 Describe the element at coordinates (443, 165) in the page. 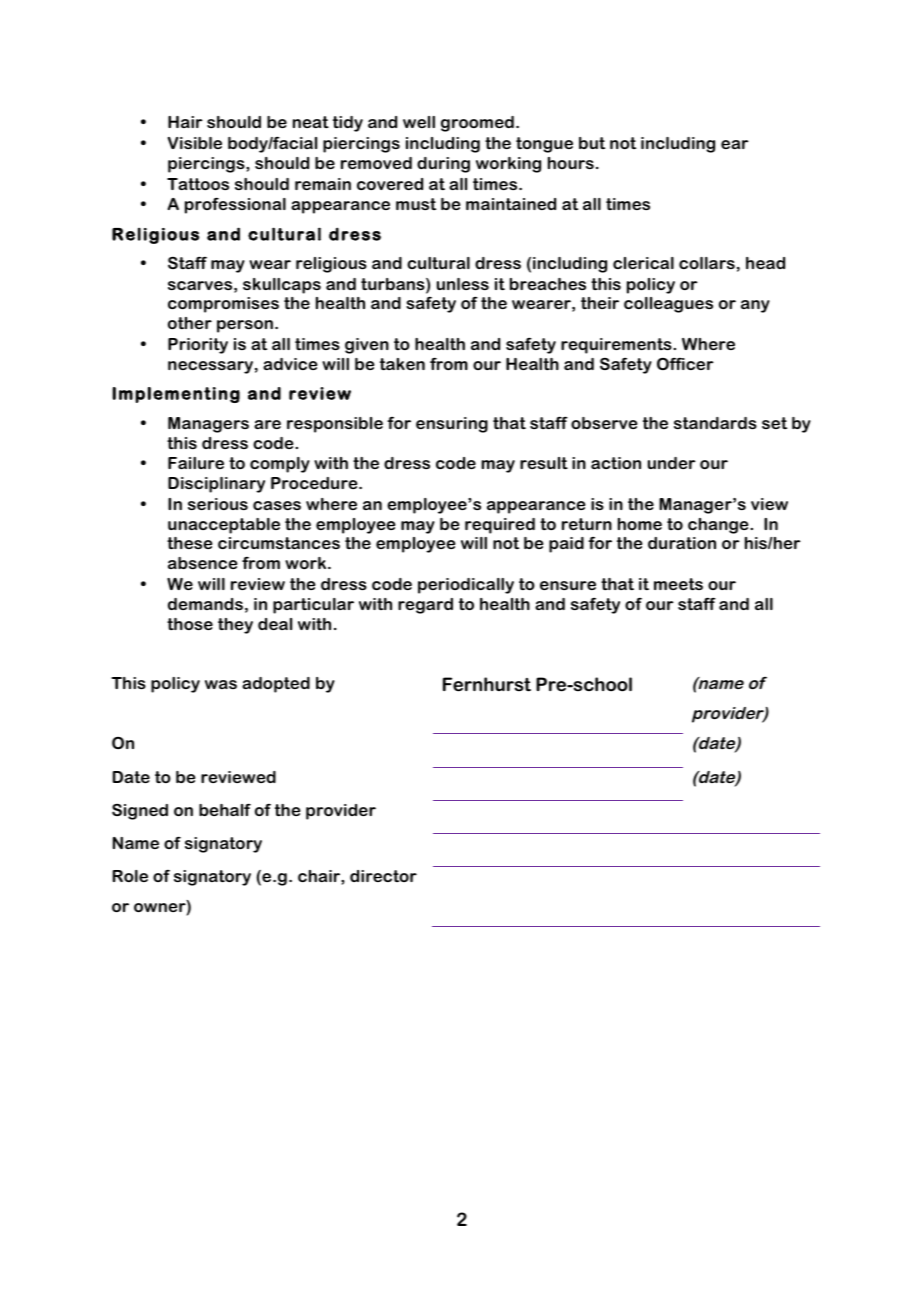

I see `during` at that location.
